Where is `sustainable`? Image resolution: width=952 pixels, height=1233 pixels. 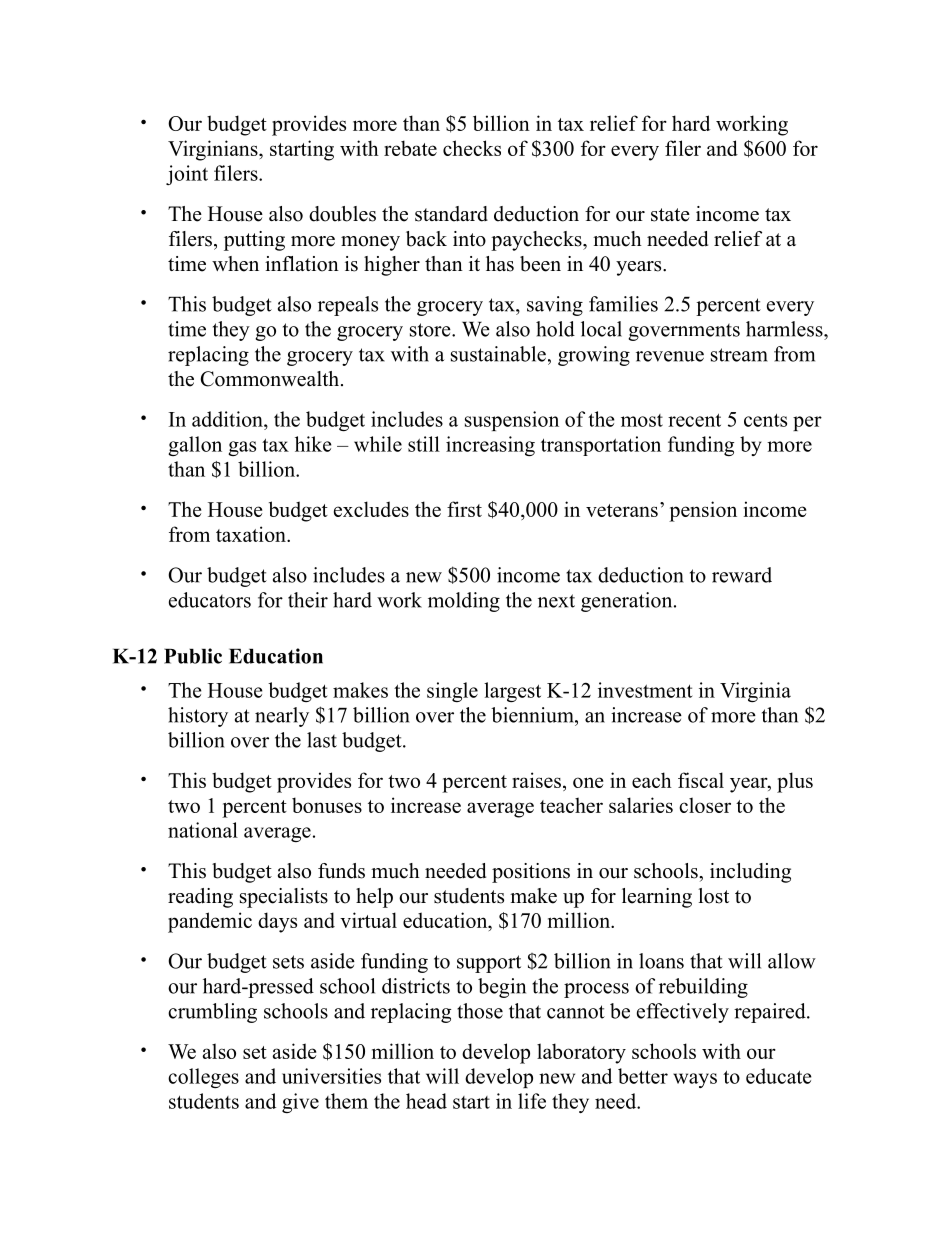
sustainable is located at coordinates (498, 354).
